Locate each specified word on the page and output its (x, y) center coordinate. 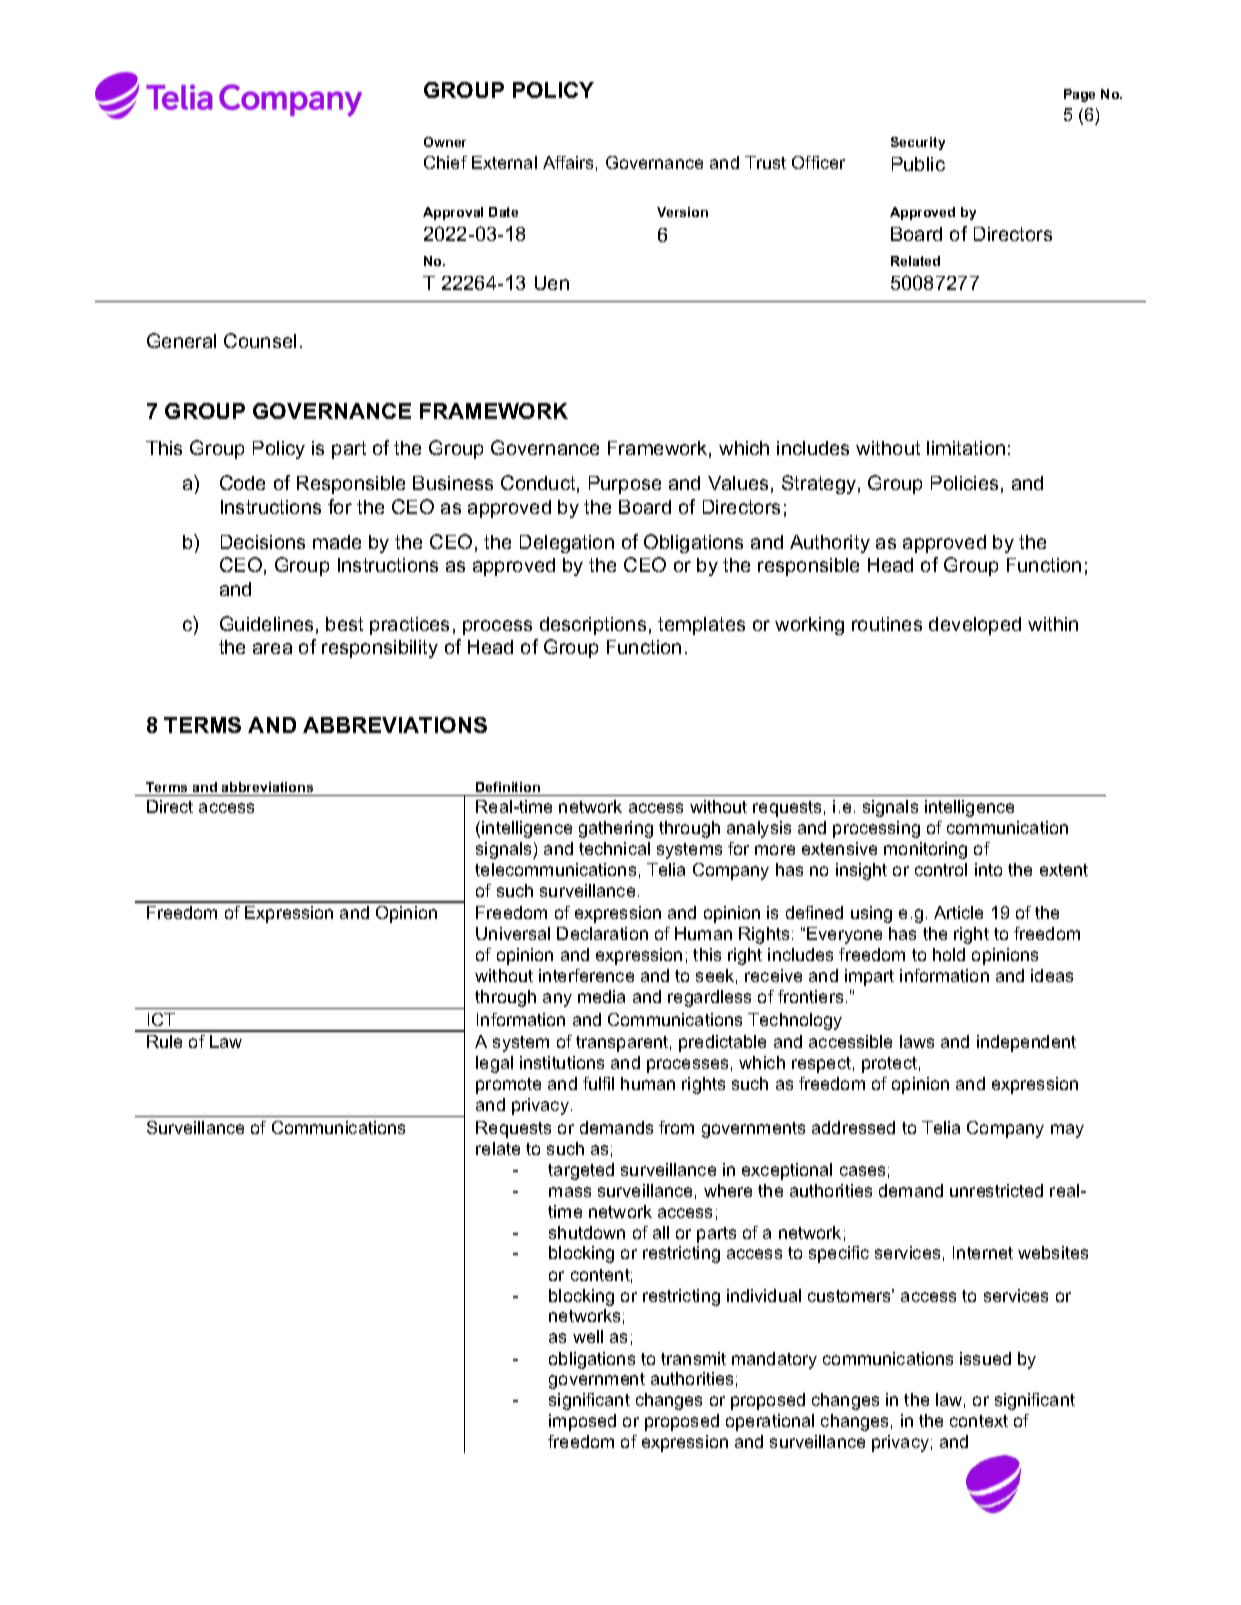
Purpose (625, 485)
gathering (616, 829)
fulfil (598, 1083)
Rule (164, 1041)
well (588, 1336)
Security (918, 143)
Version (682, 212)
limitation (966, 448)
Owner (445, 142)
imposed (582, 1422)
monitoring (925, 850)
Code (242, 482)
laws (917, 1041)
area (272, 648)
